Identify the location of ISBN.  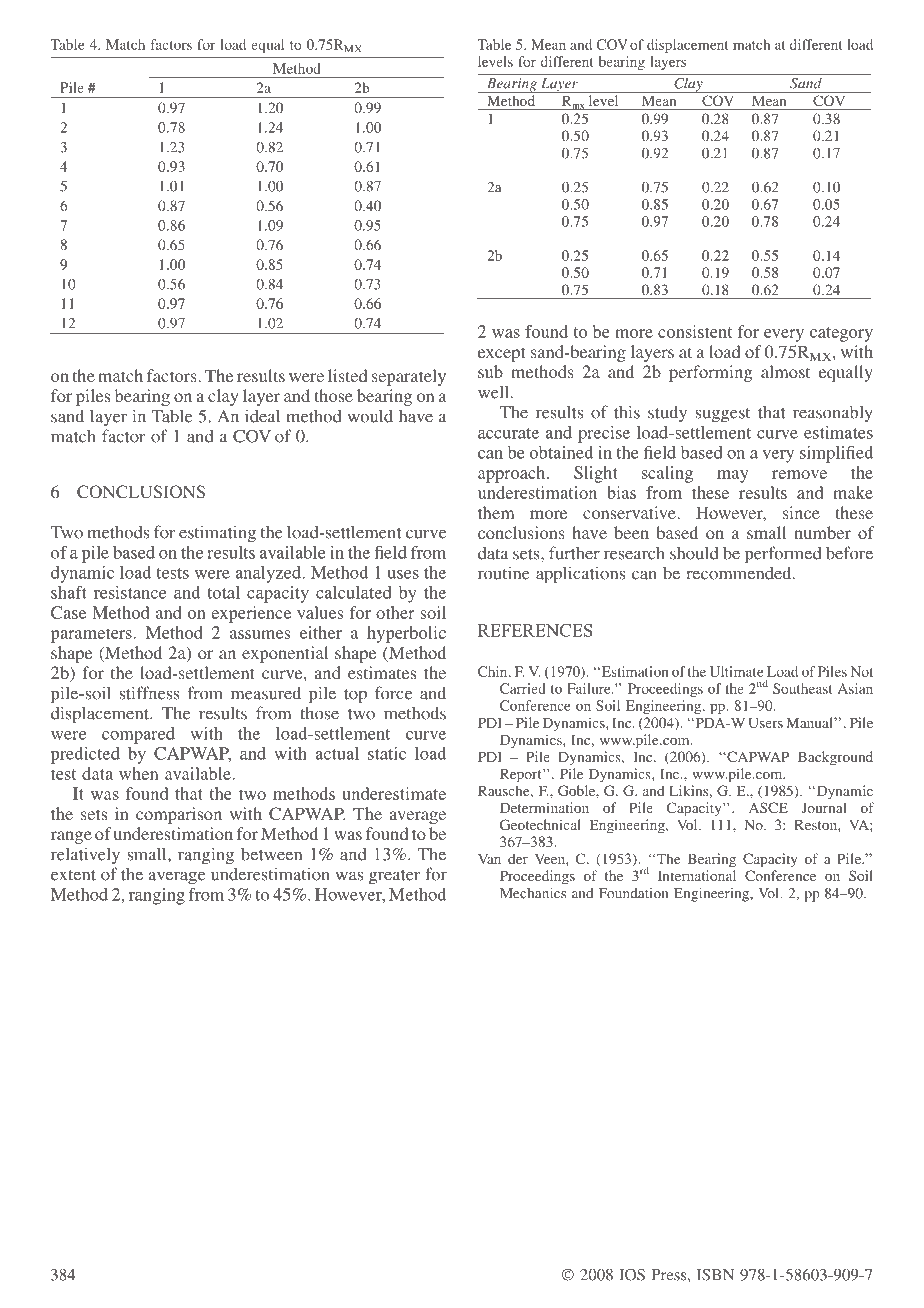
(715, 1275).
